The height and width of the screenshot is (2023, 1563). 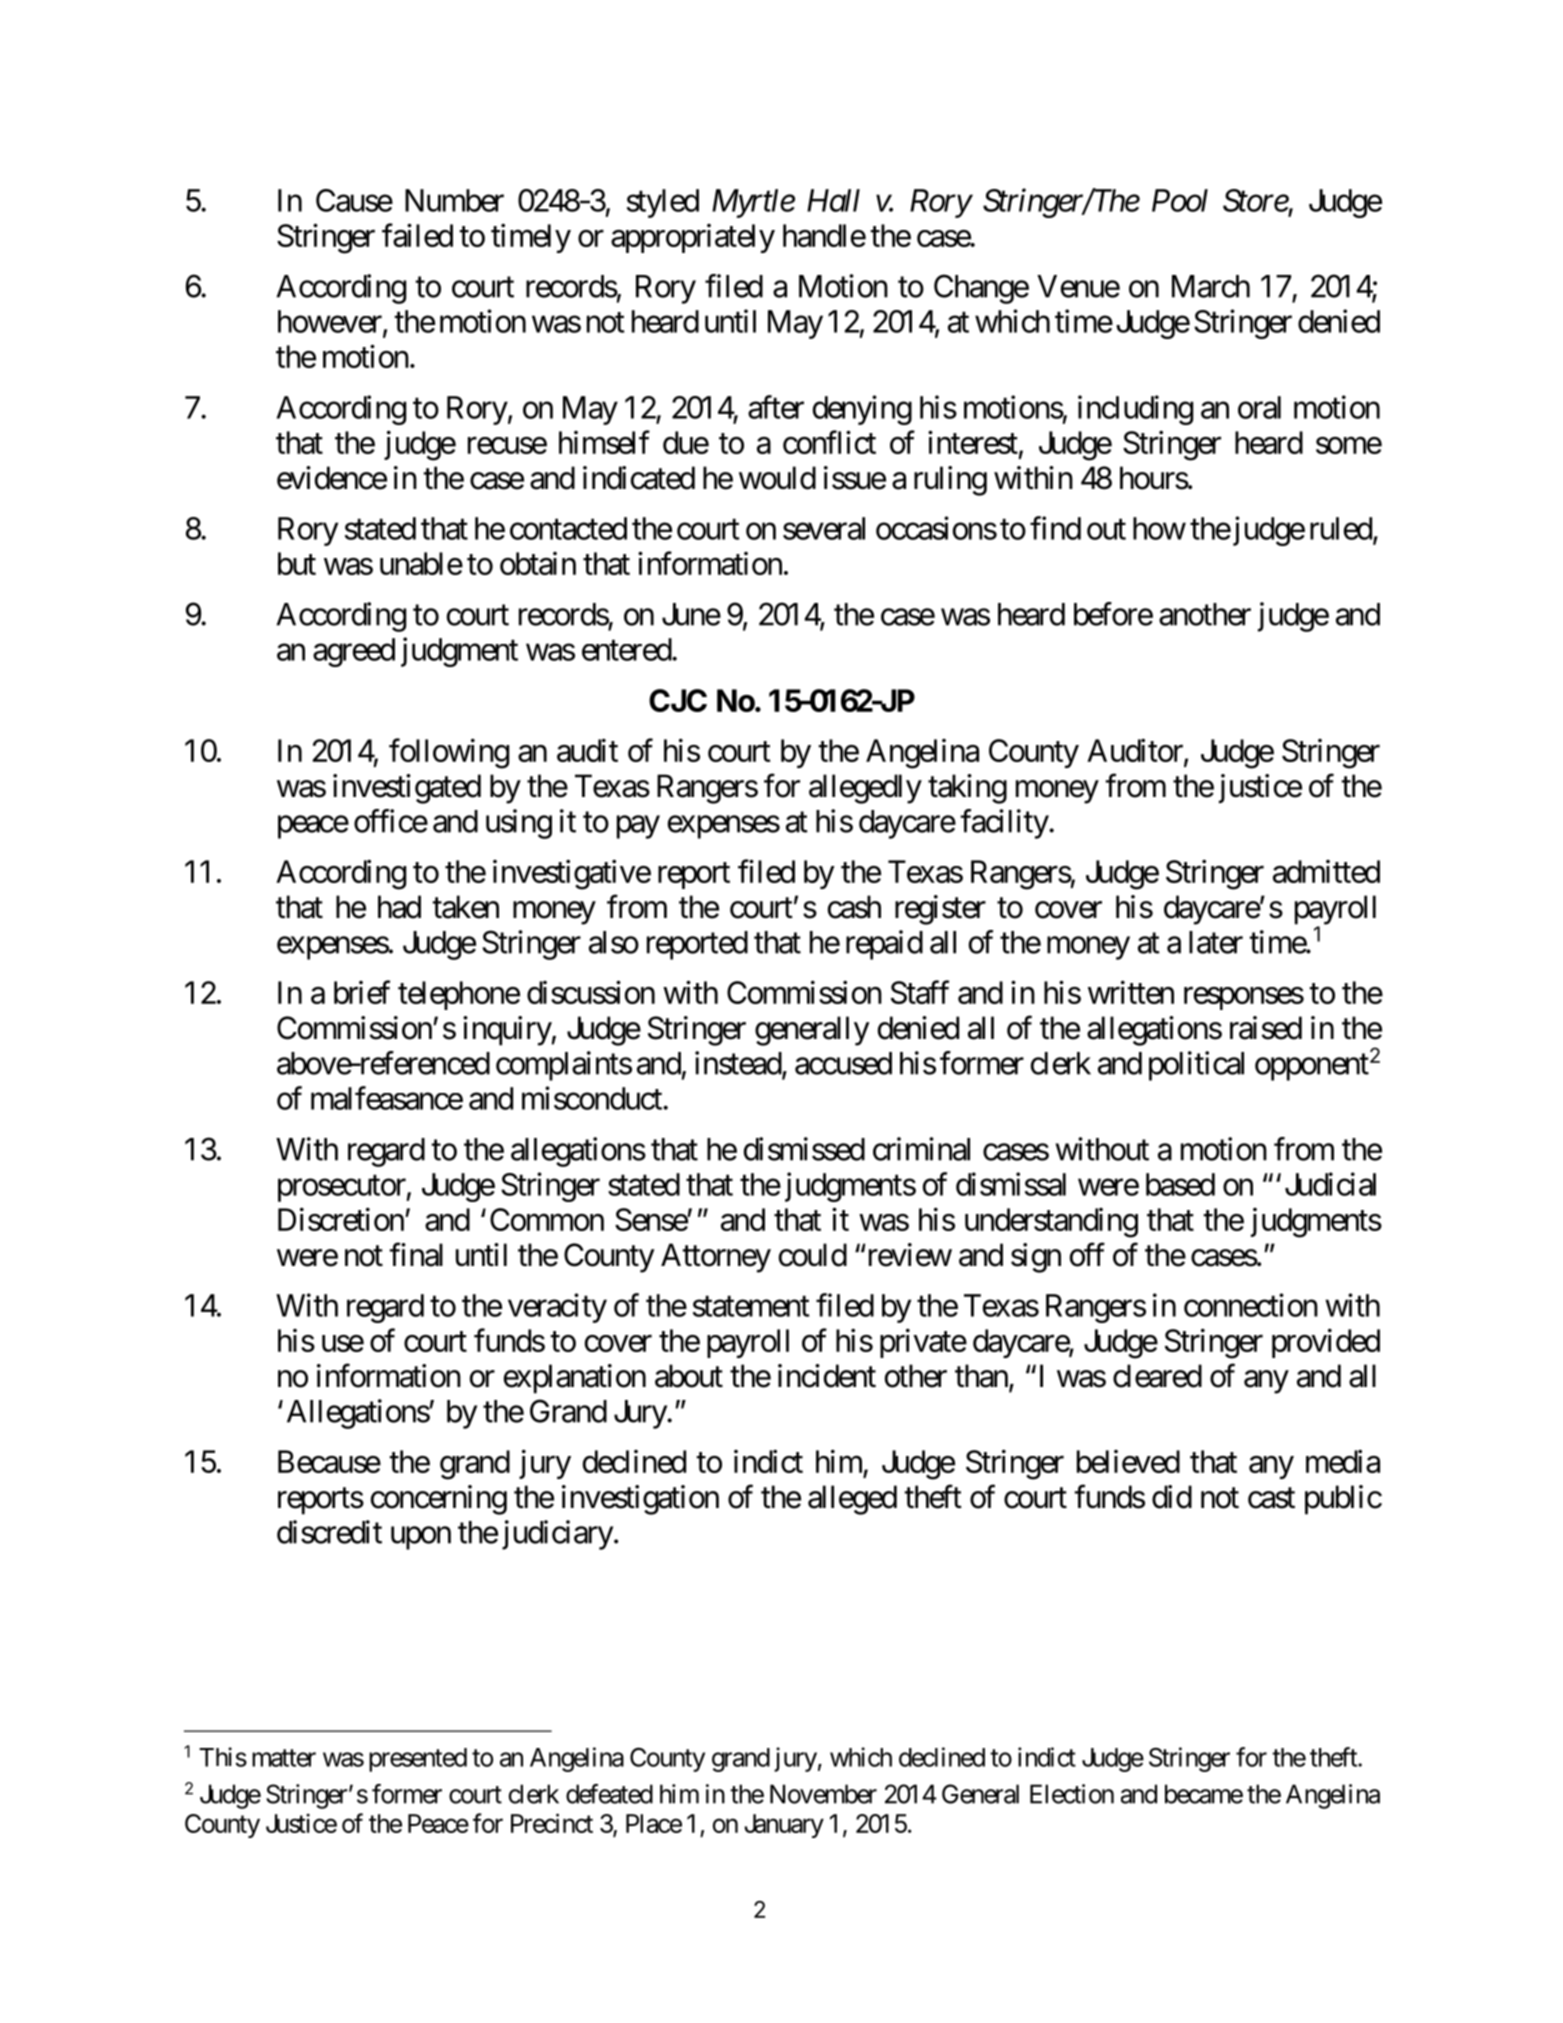 I want to click on Election, so click(x=1072, y=1794).
